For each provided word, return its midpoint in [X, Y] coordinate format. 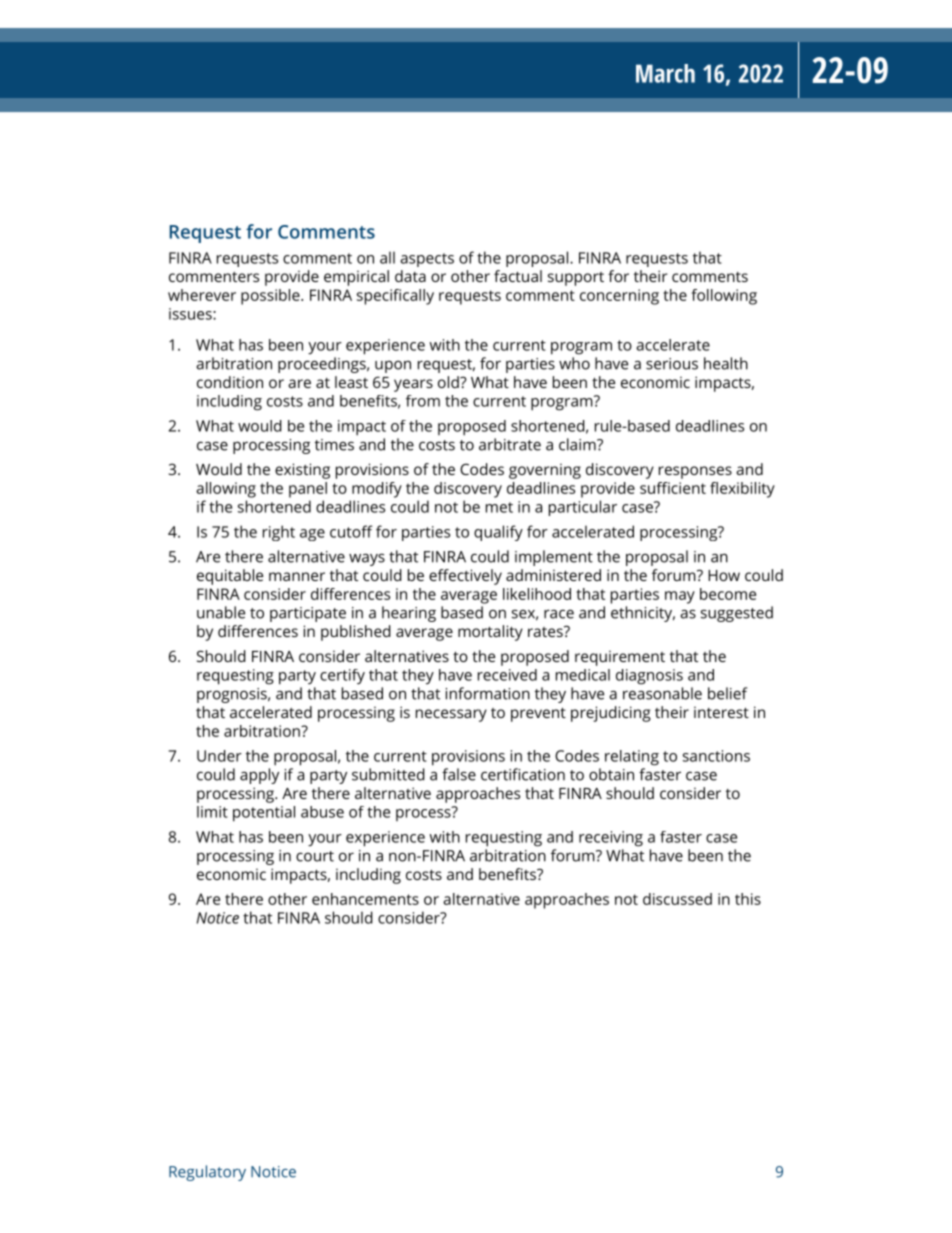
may [680, 597]
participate [308, 614]
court [315, 856]
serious [672, 364]
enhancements [365, 899]
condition [230, 382]
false [459, 774]
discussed [677, 899]
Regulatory [207, 1173]
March [665, 73]
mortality [490, 633]
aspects [427, 260]
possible [271, 297]
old [449, 382]
